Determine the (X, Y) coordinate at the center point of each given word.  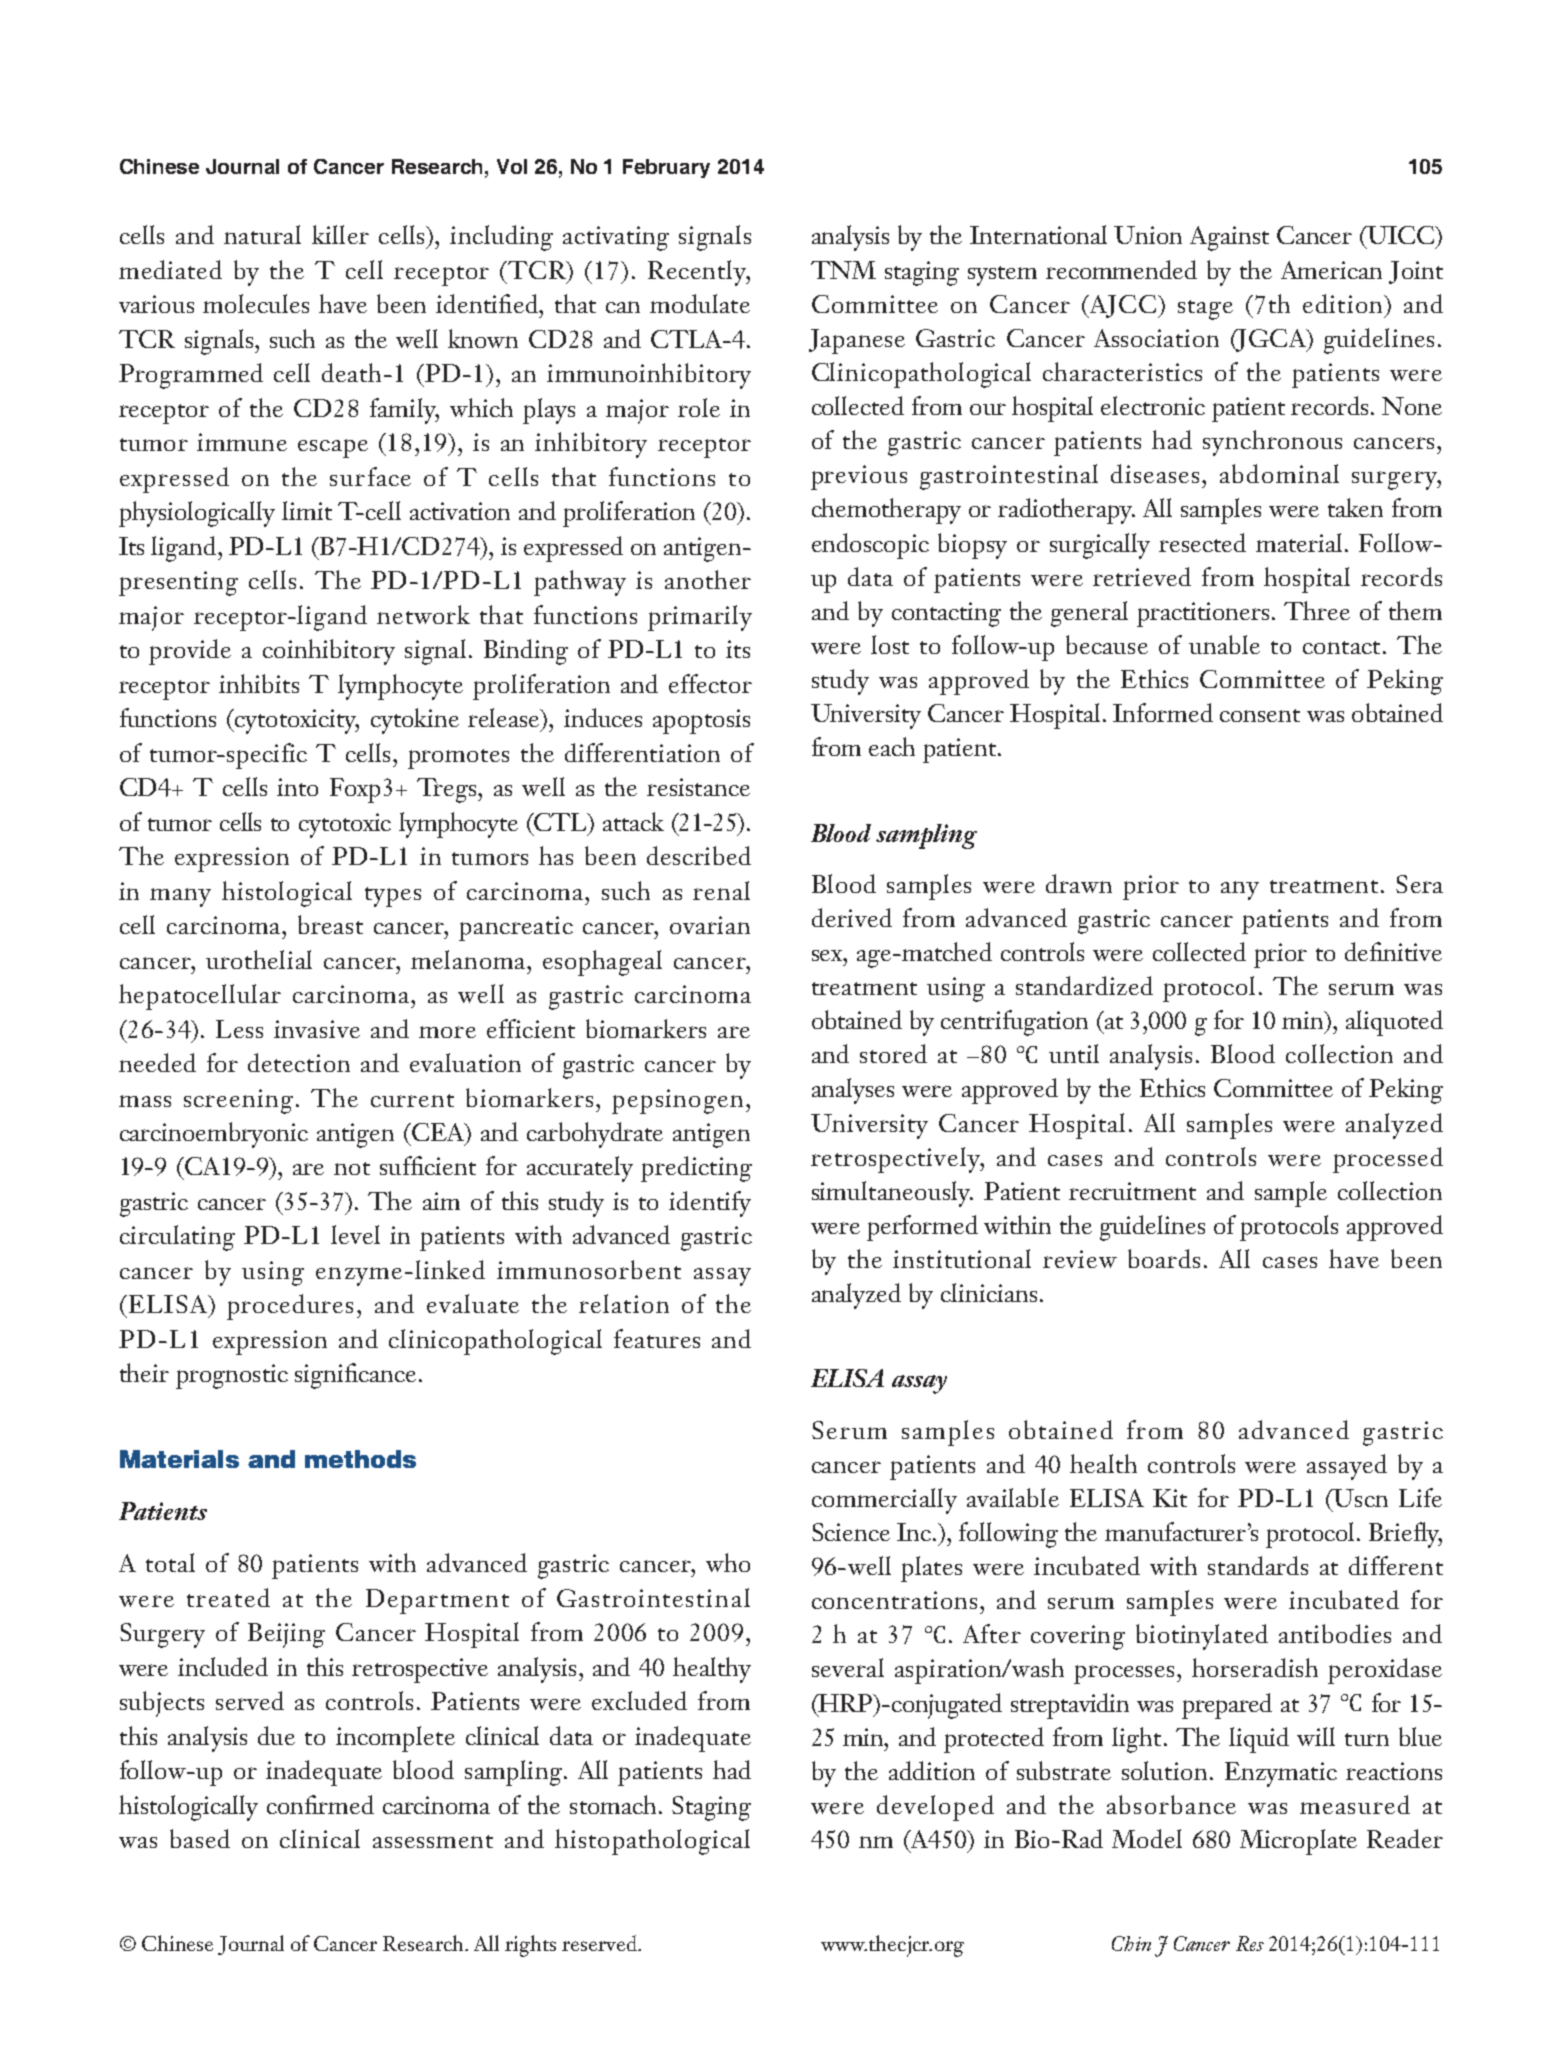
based (200, 1838)
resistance (698, 787)
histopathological (652, 1842)
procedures (290, 1307)
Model (1147, 1838)
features (657, 1338)
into (297, 787)
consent (1260, 715)
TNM (843, 270)
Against (1229, 238)
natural (262, 234)
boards (1164, 1258)
